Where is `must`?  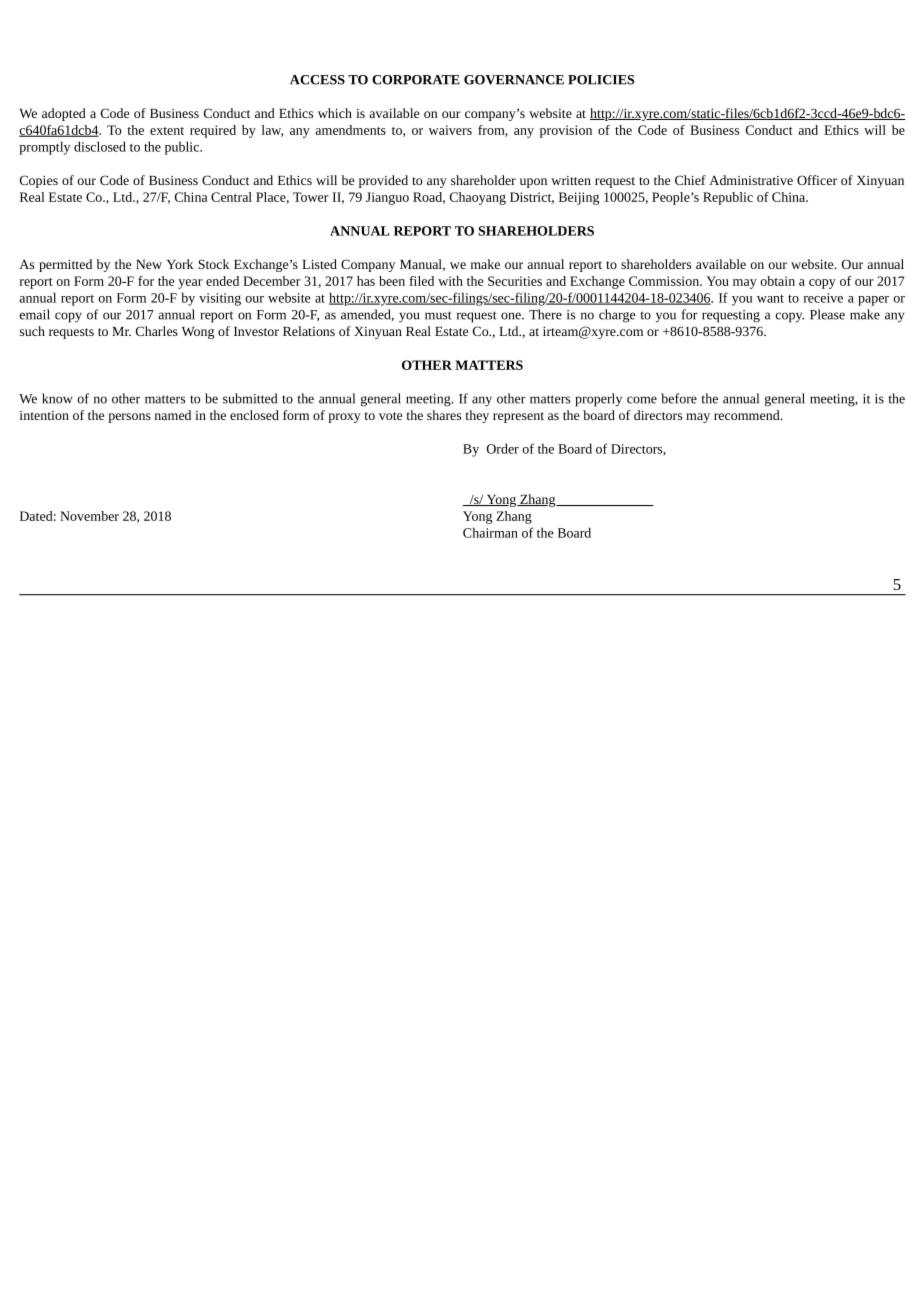 must is located at coordinates (438, 315).
